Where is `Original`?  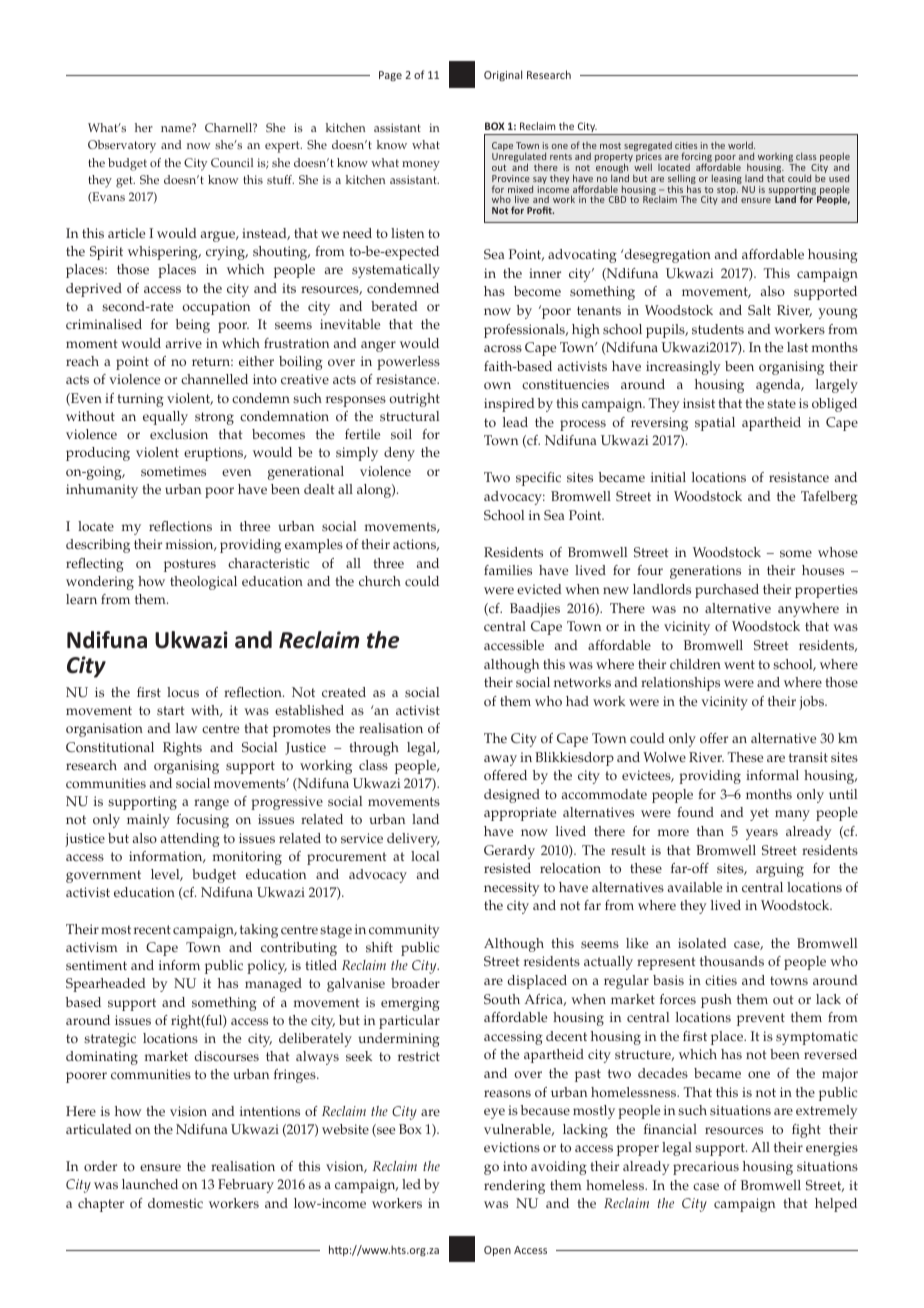
Original is located at coordinates (503, 75).
